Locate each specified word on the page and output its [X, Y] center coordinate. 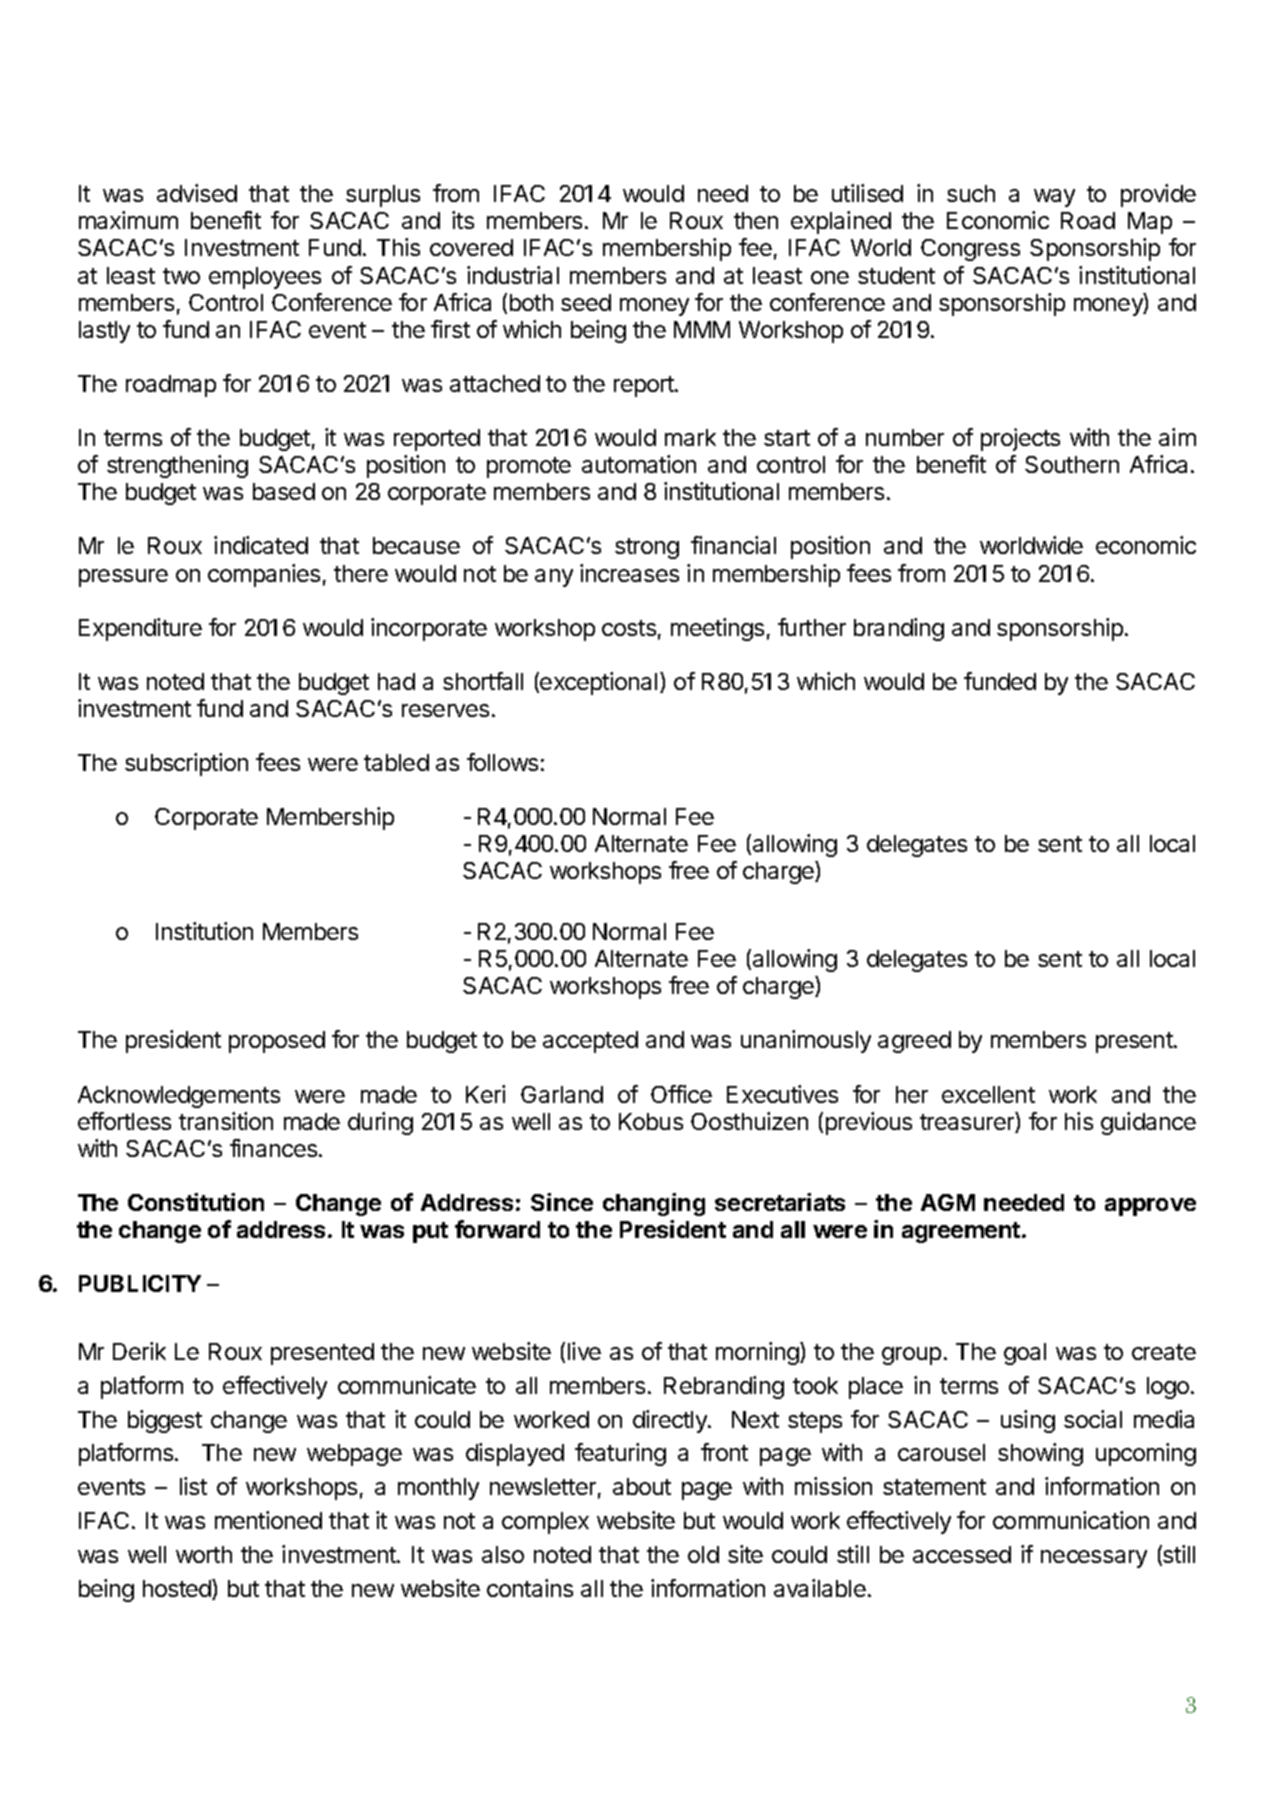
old [703, 1554]
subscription [186, 764]
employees [265, 278]
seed [586, 302]
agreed [914, 1042]
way [1054, 198]
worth [204, 1554]
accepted [590, 1042]
